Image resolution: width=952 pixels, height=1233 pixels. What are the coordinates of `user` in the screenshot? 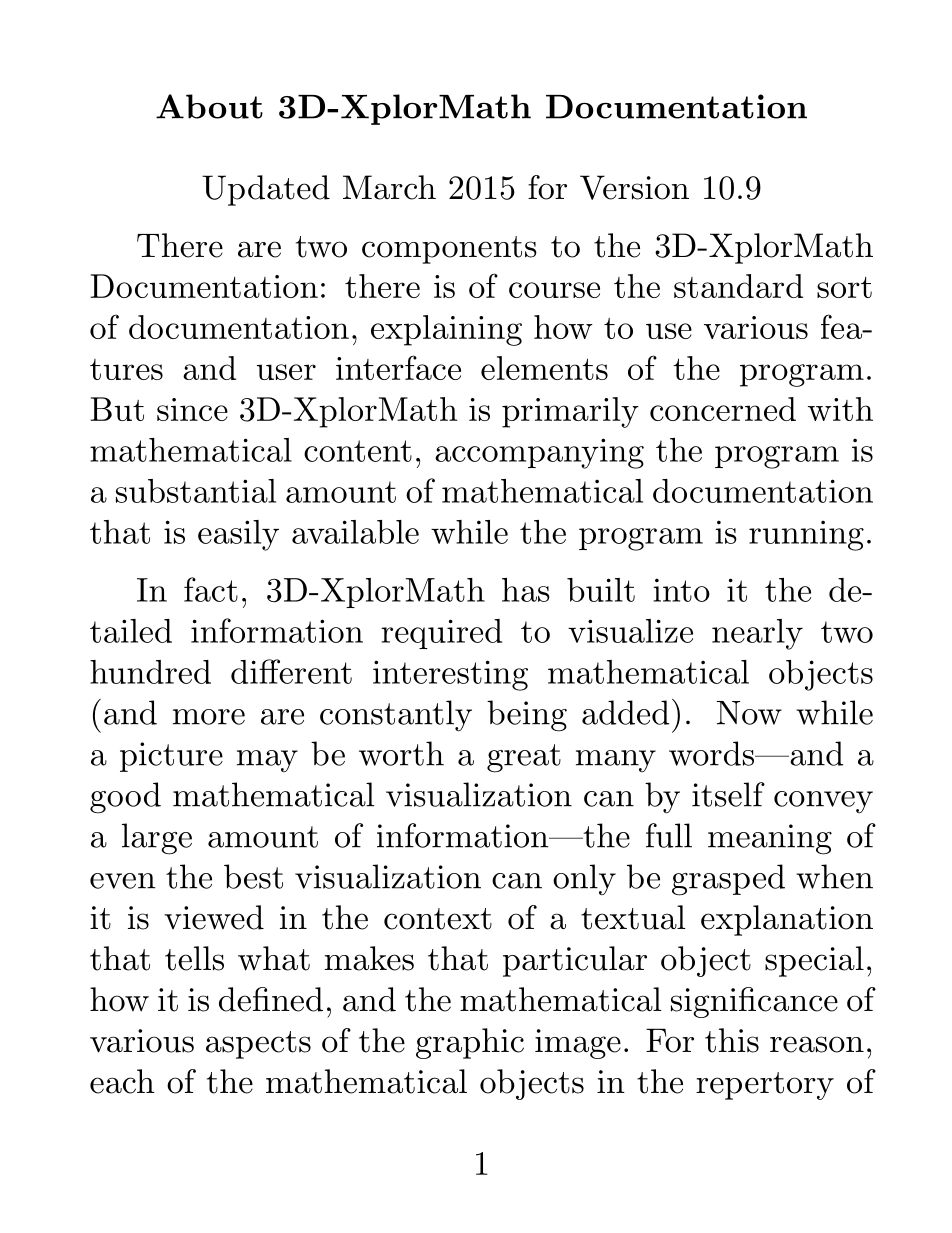 It's located at (286, 372).
